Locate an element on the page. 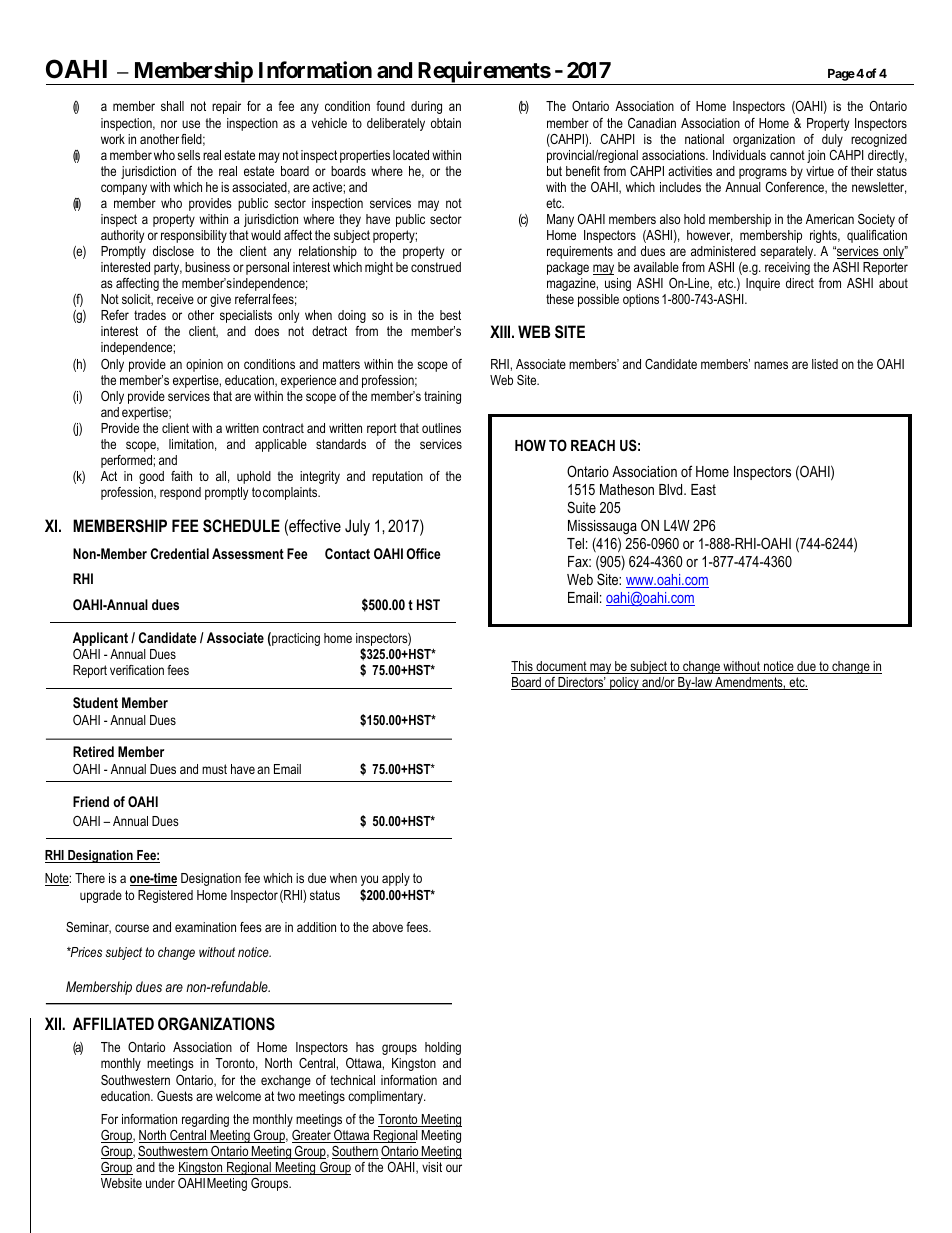 This document has width=952, height=1233. obtain is located at coordinates (446, 123).
